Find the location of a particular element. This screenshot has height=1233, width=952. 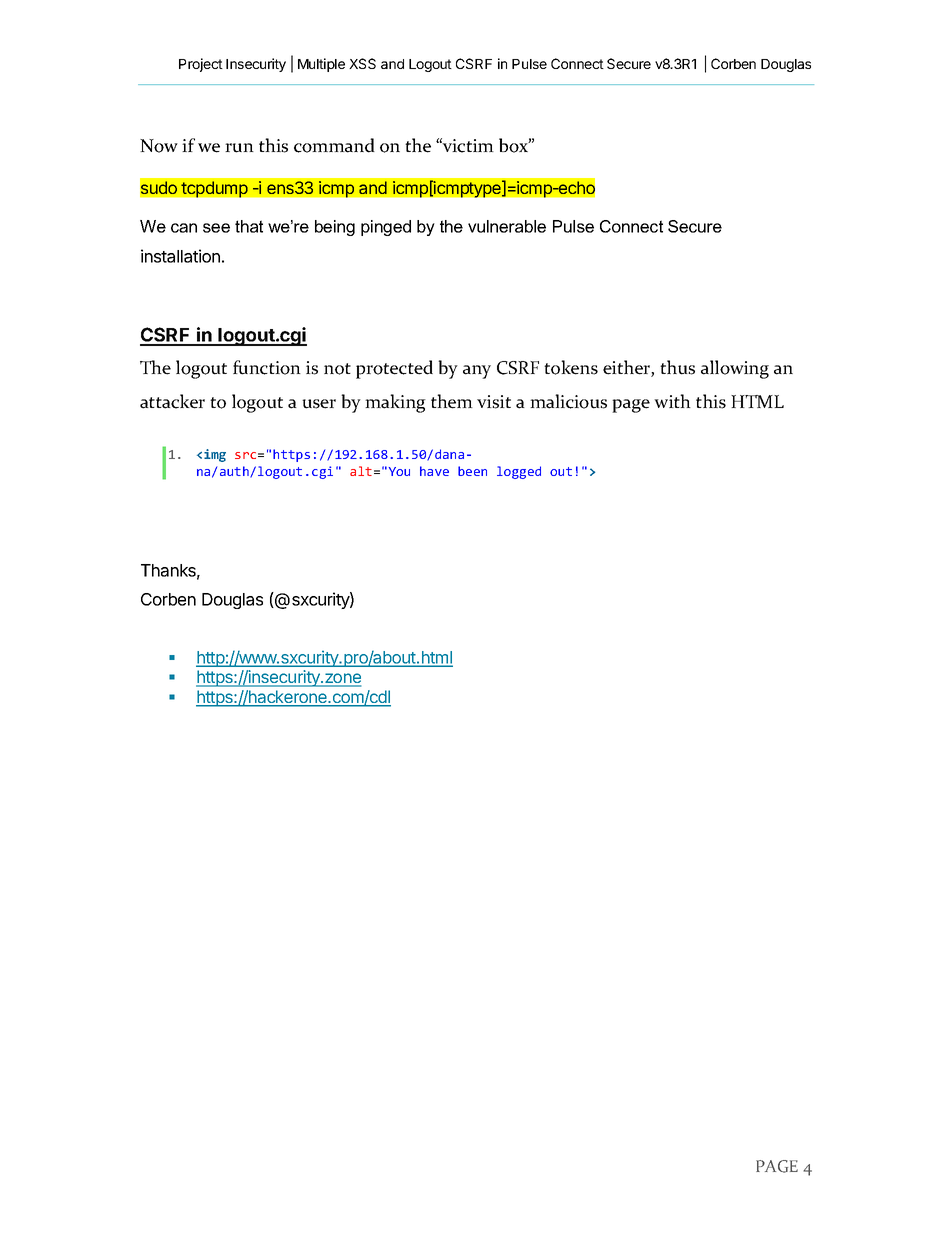

img is located at coordinates (215, 455).
